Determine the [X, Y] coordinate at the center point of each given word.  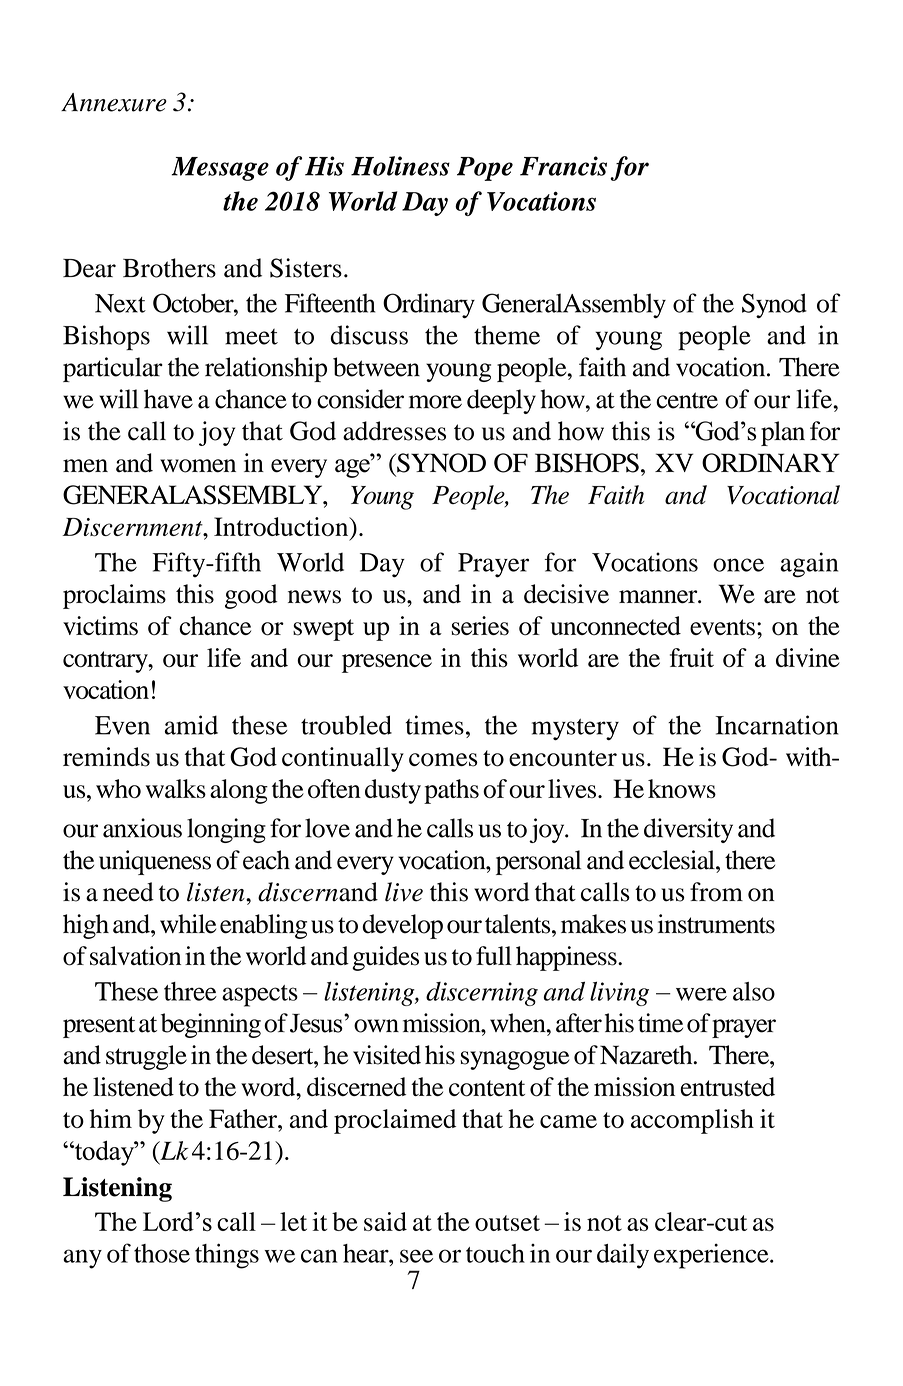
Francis [563, 166]
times [435, 725]
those [162, 1253]
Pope [485, 169]
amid [191, 725]
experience [712, 1256]
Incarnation [777, 725]
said [385, 1221]
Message [220, 169]
